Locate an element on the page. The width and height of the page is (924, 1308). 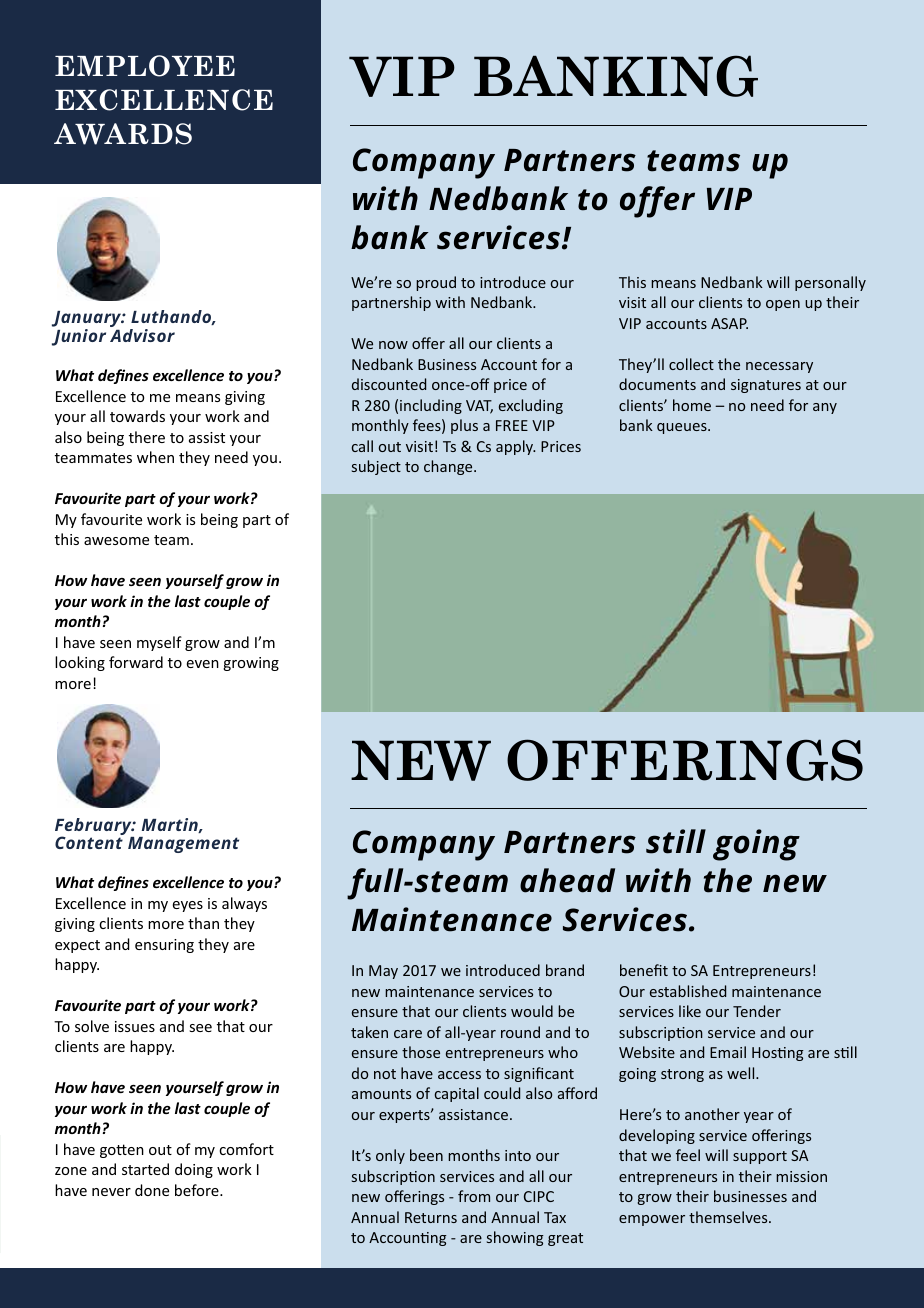
change is located at coordinates (449, 467).
